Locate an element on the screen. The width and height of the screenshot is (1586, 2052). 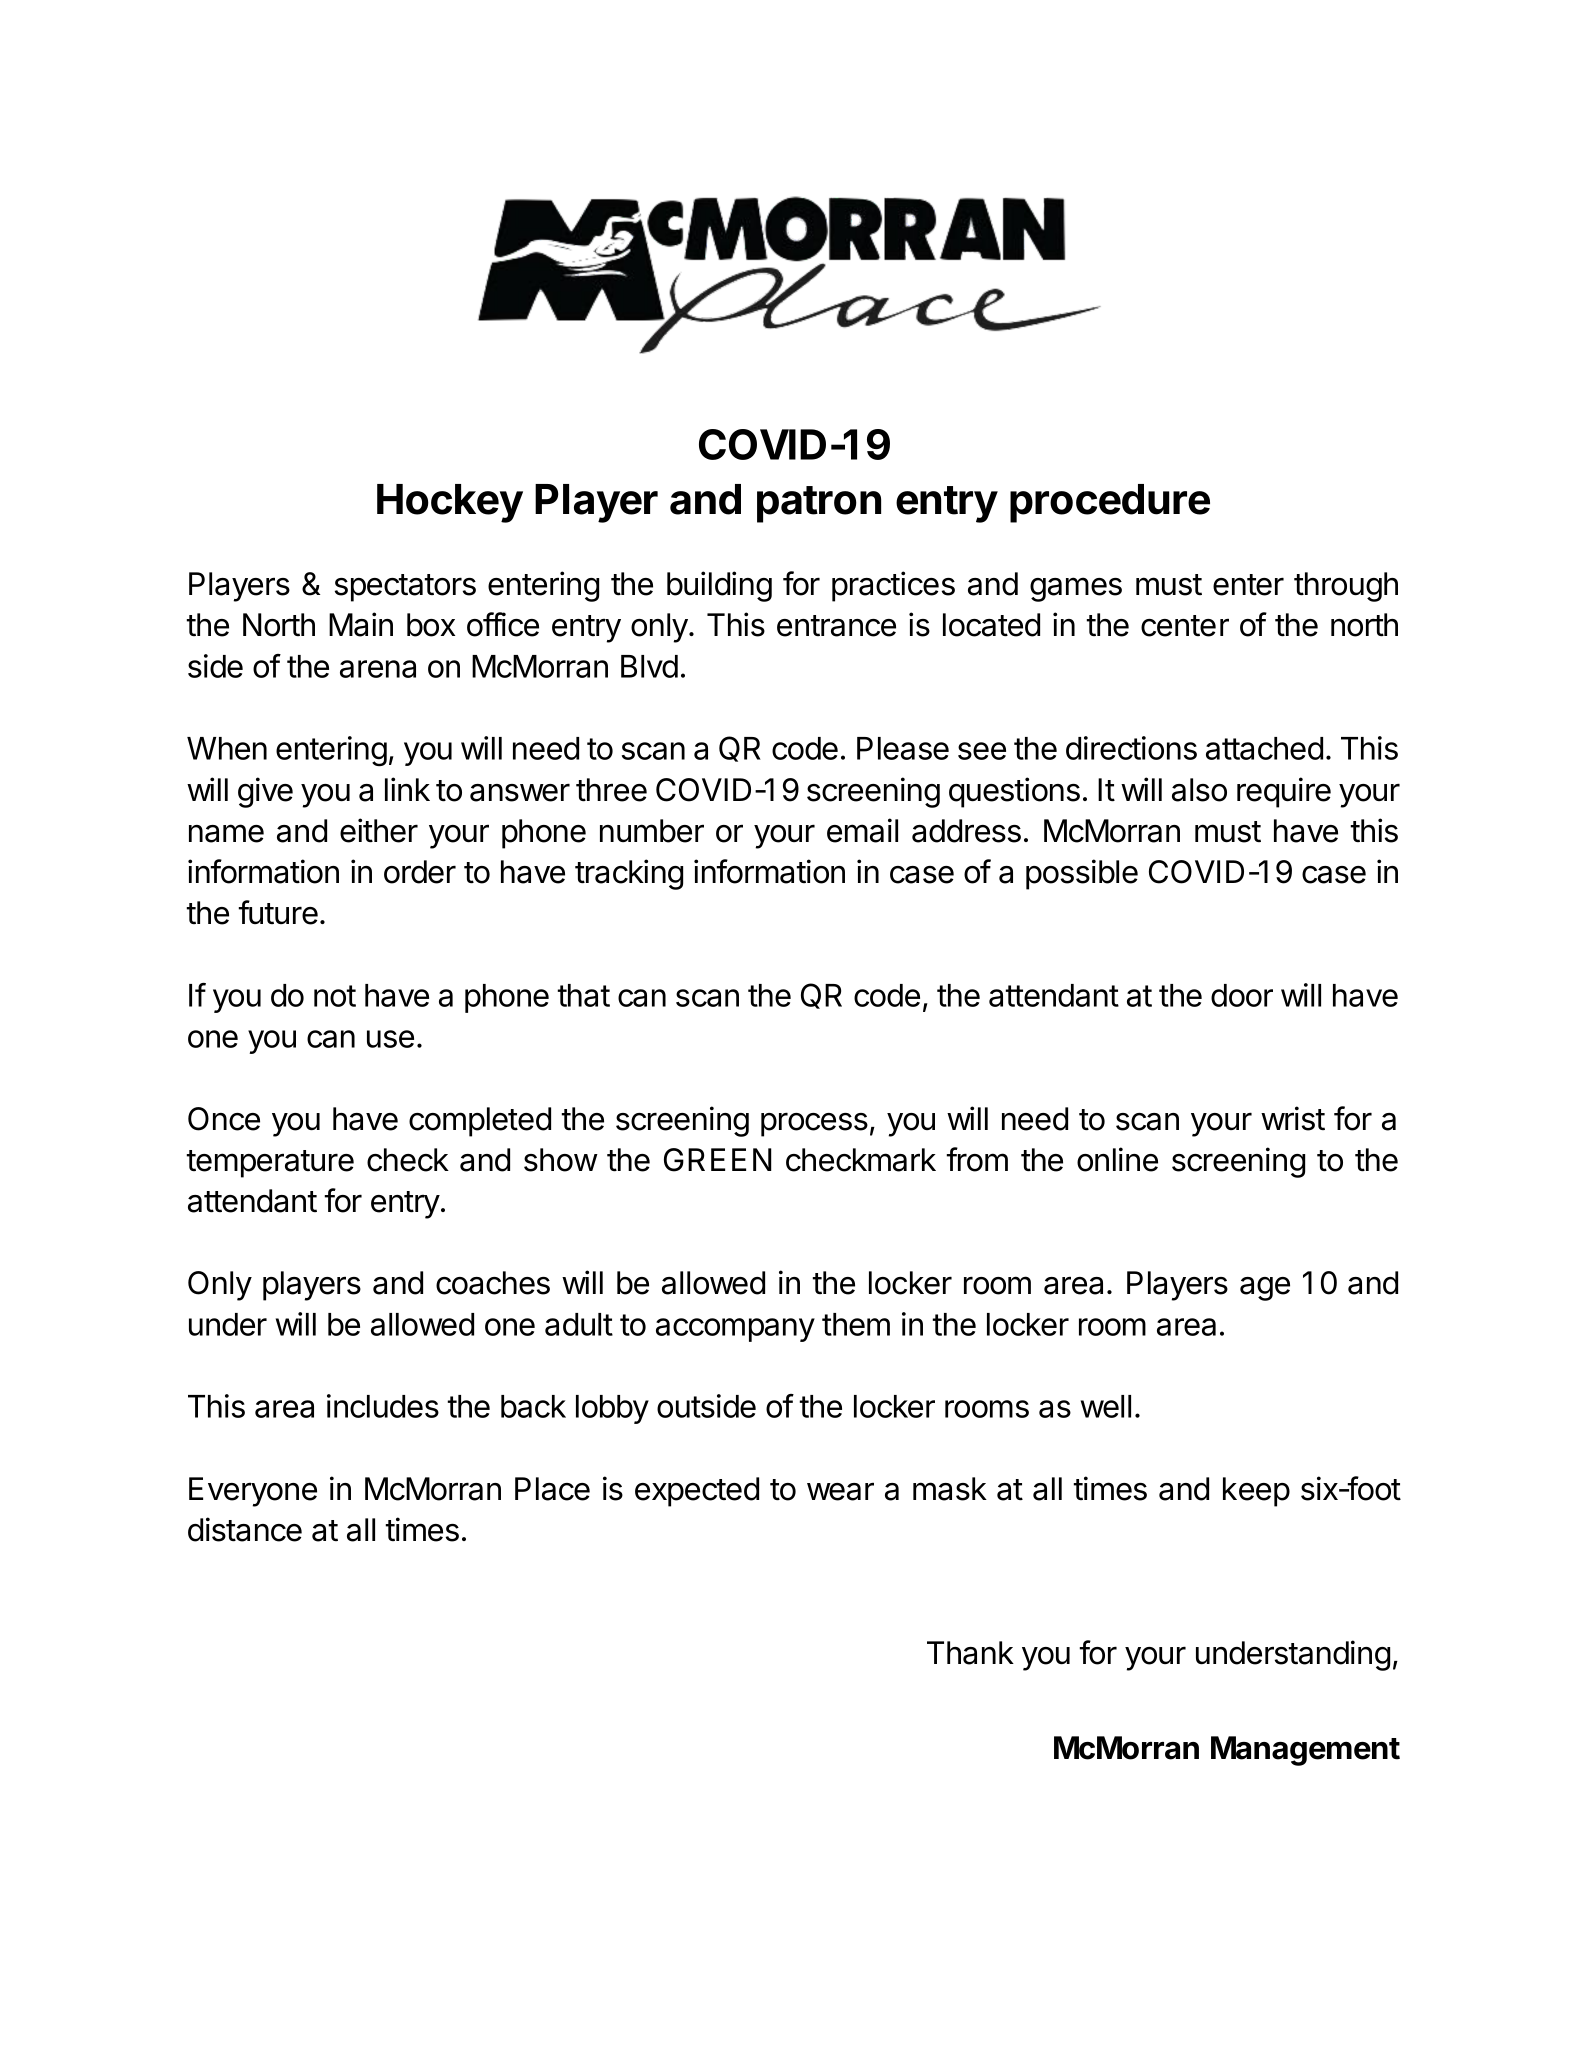
also is located at coordinates (1199, 790).
